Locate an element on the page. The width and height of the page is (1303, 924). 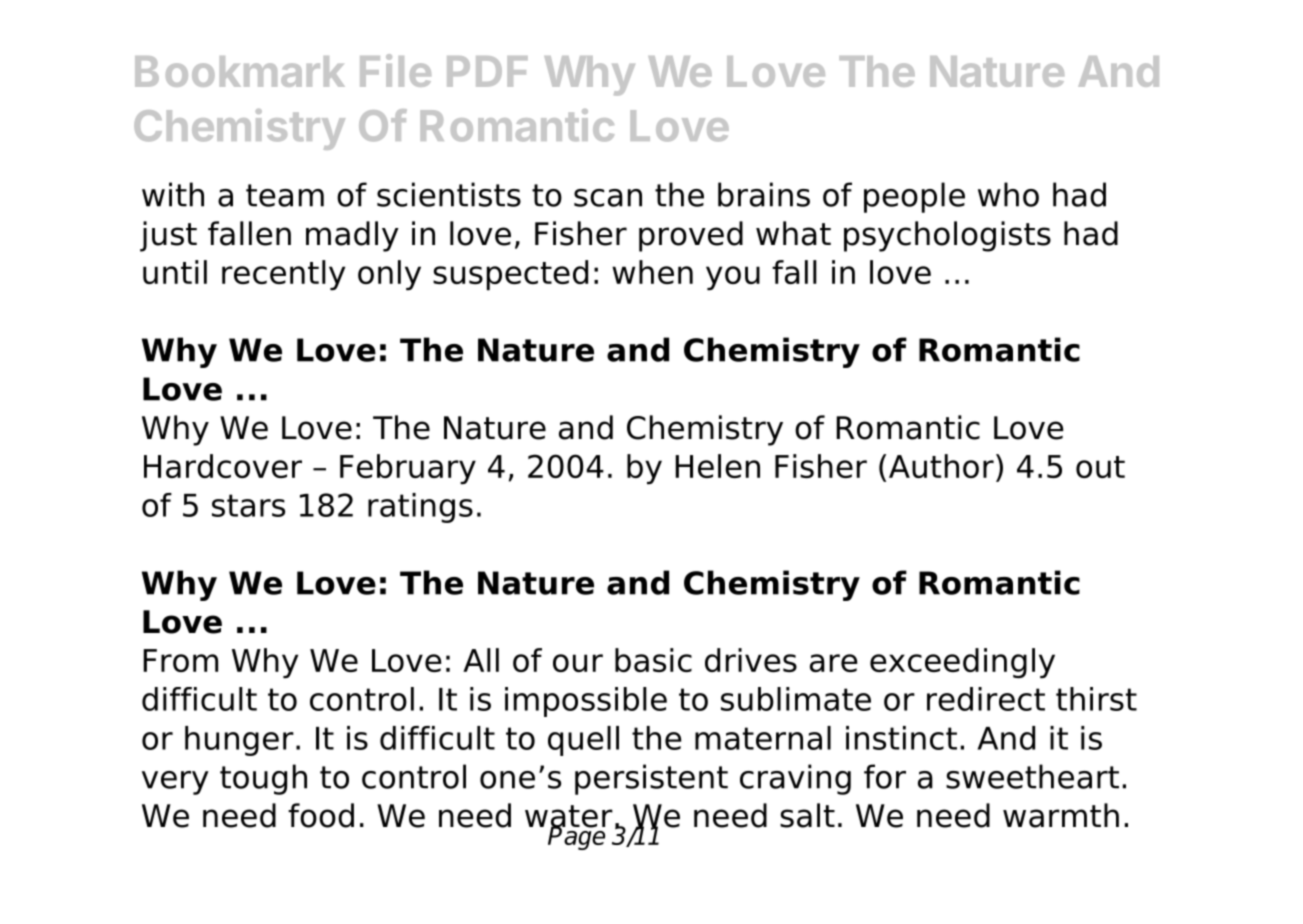
who is located at coordinates (1008, 194).
